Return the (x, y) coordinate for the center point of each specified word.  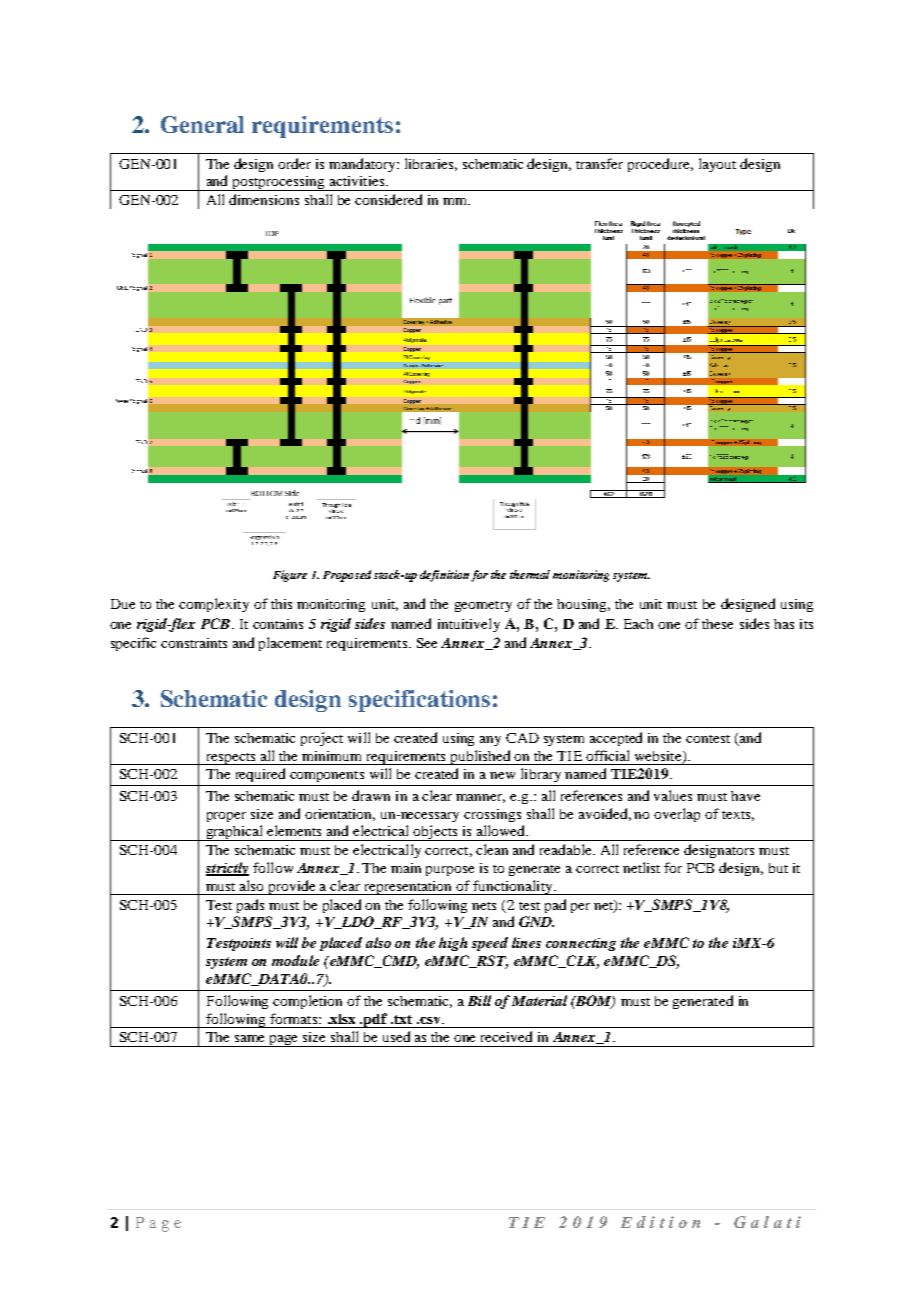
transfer (599, 163)
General (202, 124)
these (717, 624)
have (745, 796)
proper (226, 817)
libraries (431, 164)
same (249, 1038)
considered (388, 199)
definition (444, 576)
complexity (214, 605)
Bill (479, 1000)
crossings (492, 815)
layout (717, 165)
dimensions (264, 199)
